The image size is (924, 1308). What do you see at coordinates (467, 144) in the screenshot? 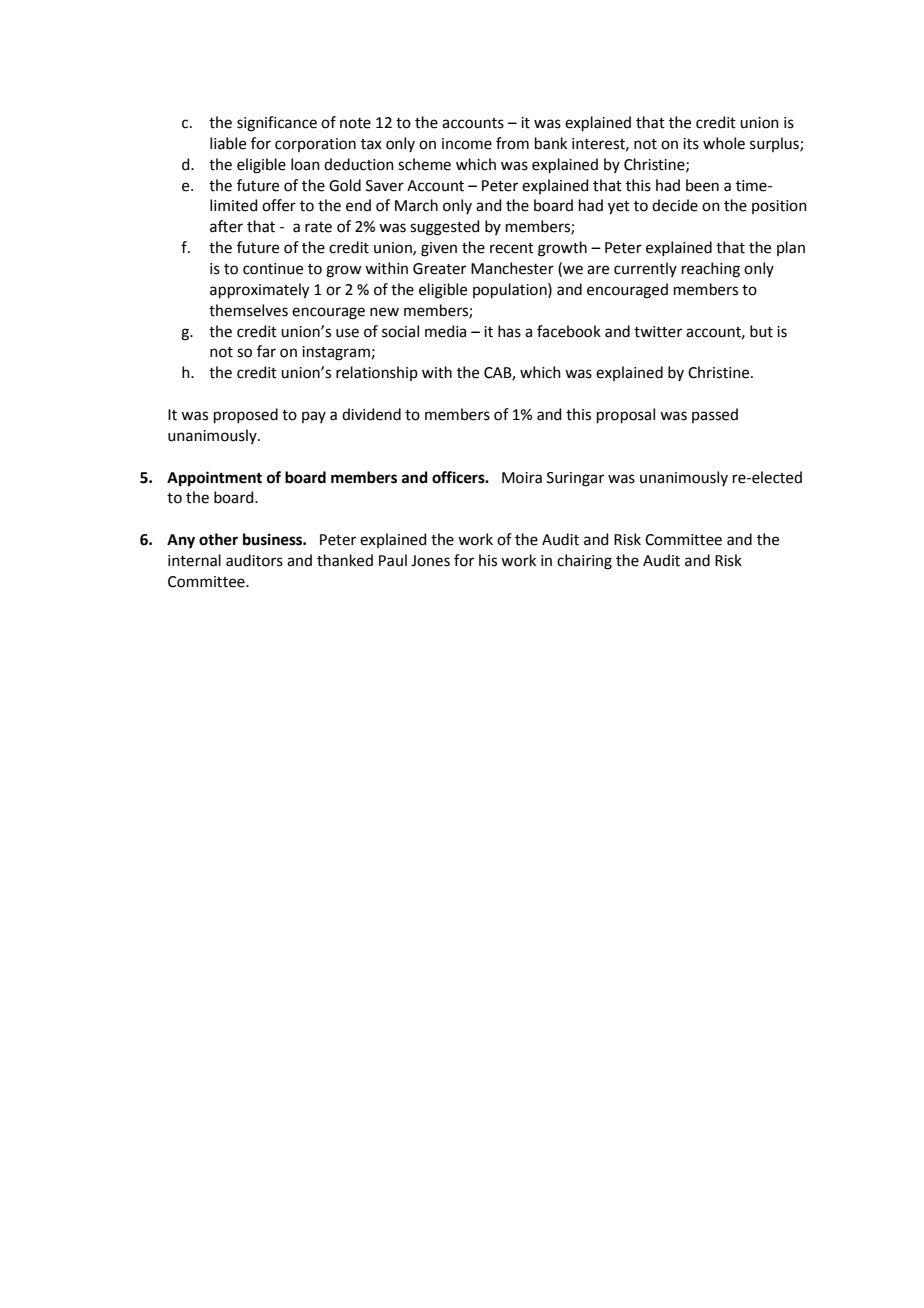
I see `income` at bounding box center [467, 144].
